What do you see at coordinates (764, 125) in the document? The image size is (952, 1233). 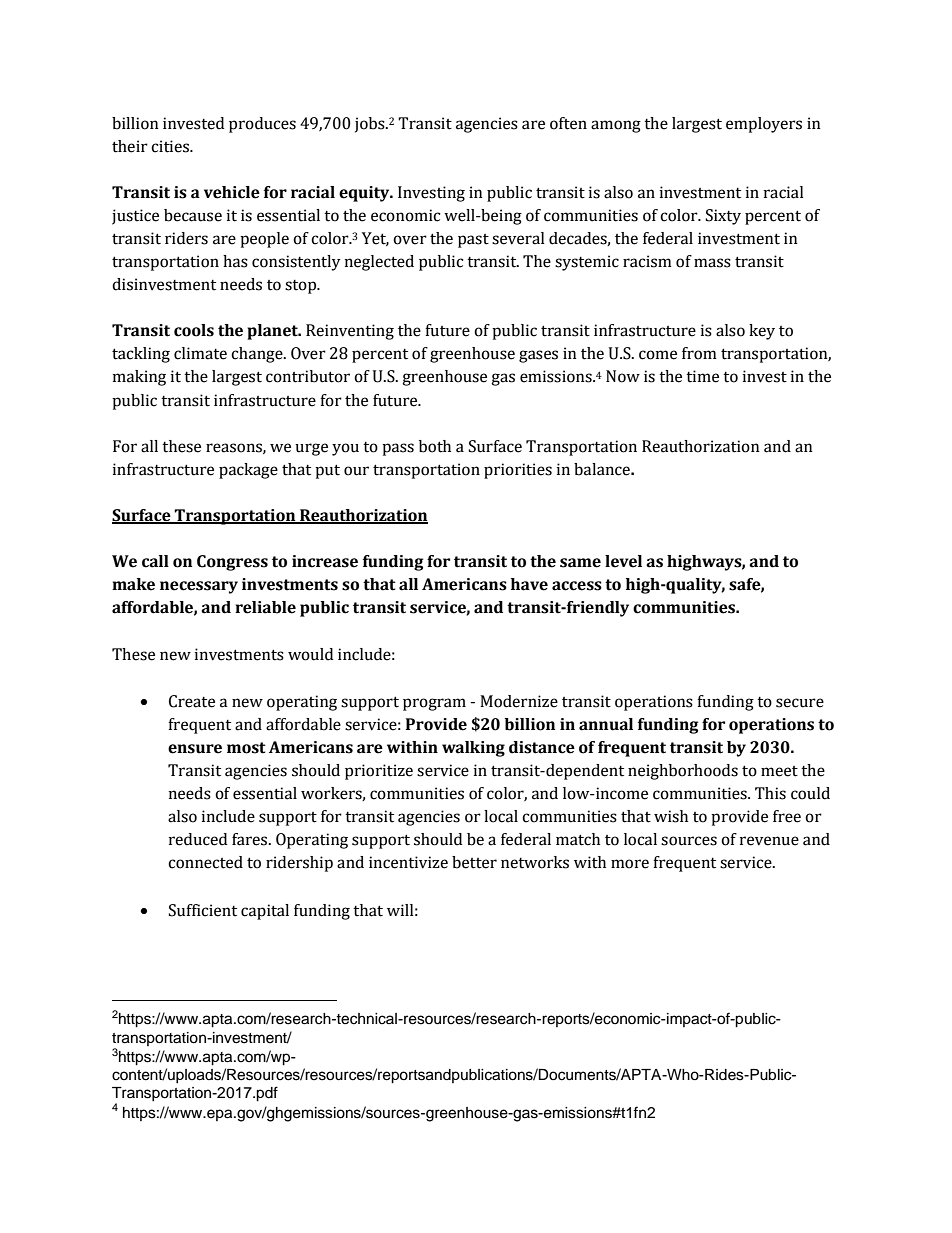 I see `employers` at bounding box center [764, 125].
